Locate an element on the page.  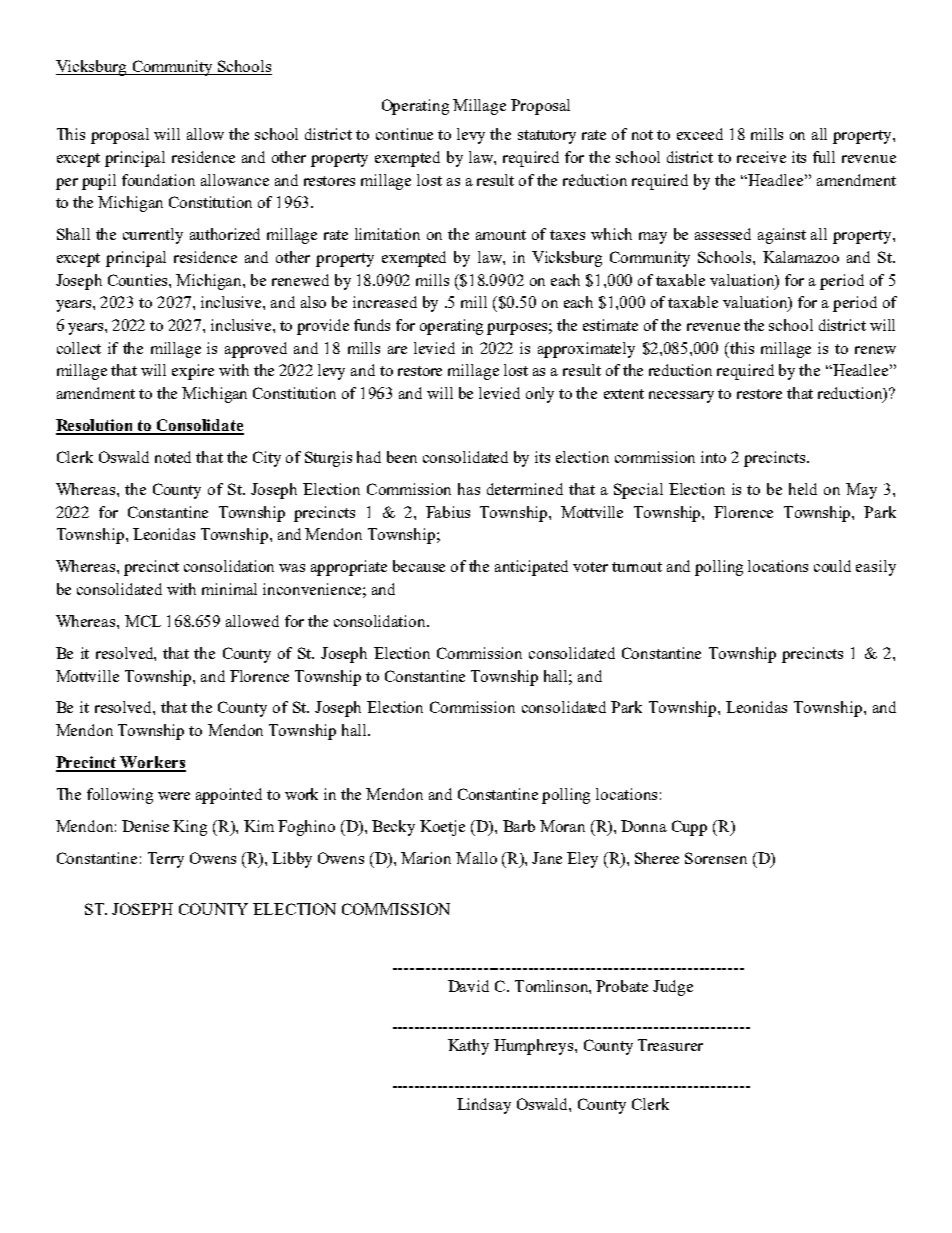
statutory is located at coordinates (547, 137).
